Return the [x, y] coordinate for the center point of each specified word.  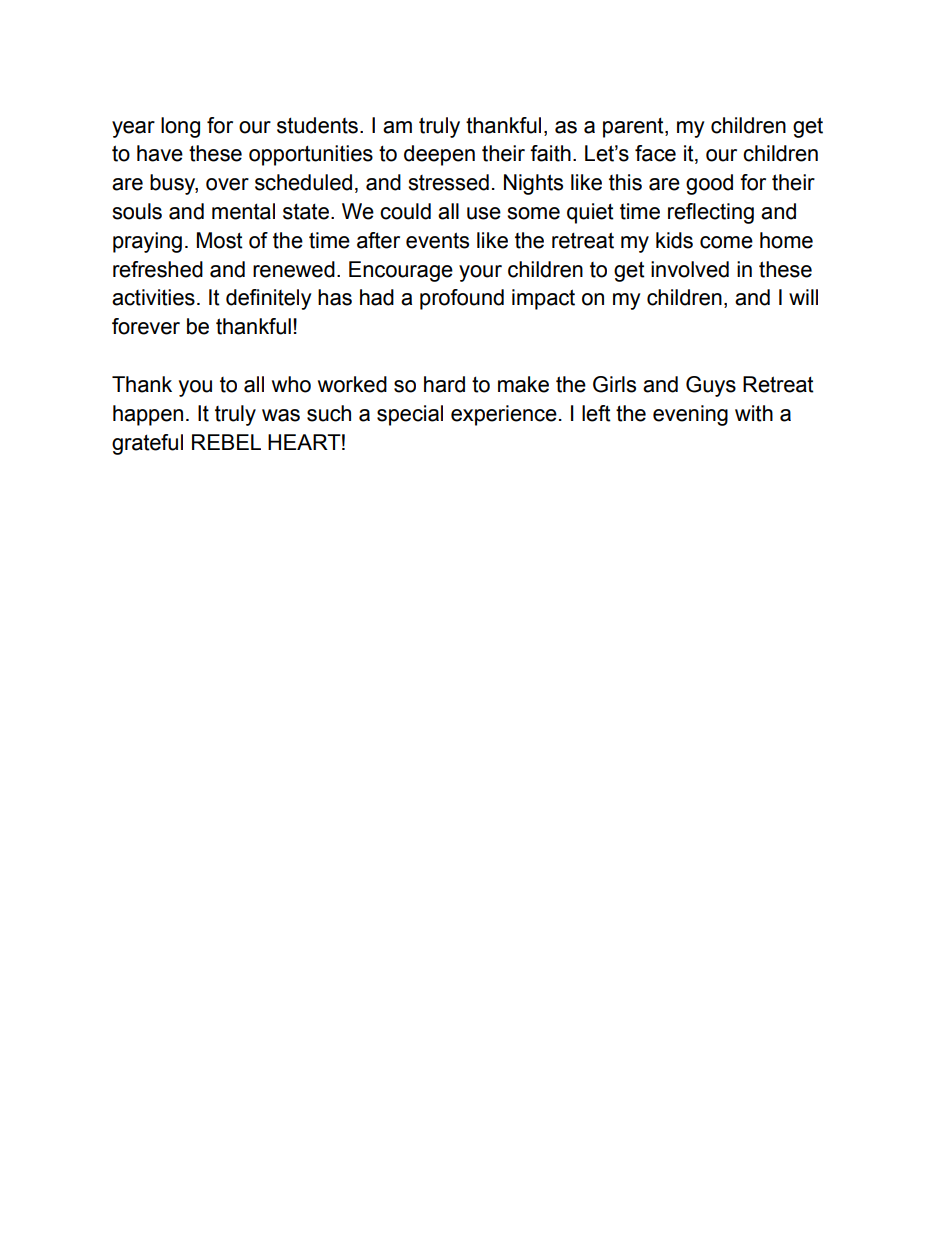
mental [243, 211]
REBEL [226, 442]
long [180, 127]
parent [634, 127]
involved [690, 269]
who [291, 384]
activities [153, 297]
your [480, 273]
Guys [711, 386]
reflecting [711, 213]
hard [444, 384]
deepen [439, 155]
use [484, 213]
